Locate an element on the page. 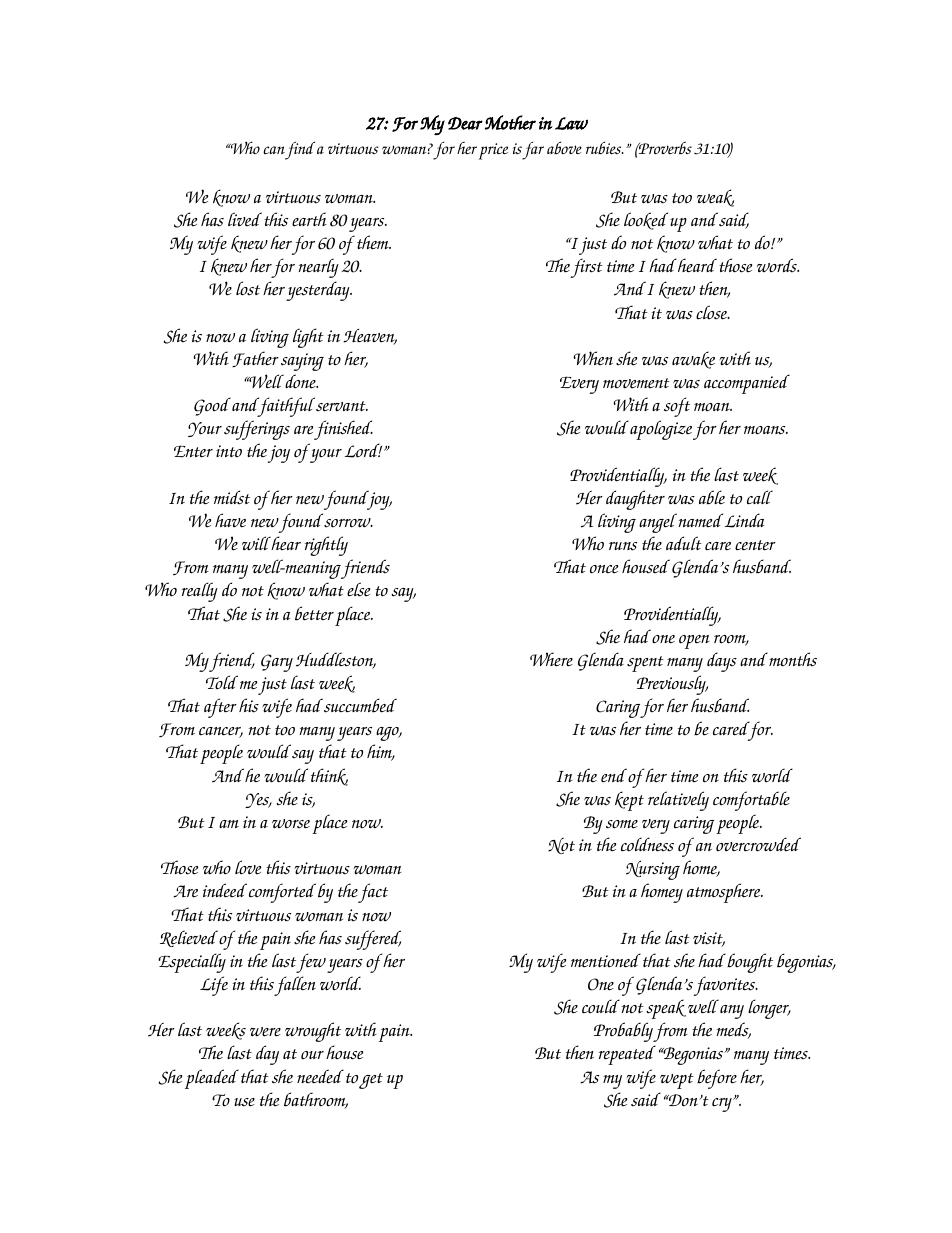  weak is located at coordinates (715, 198).
